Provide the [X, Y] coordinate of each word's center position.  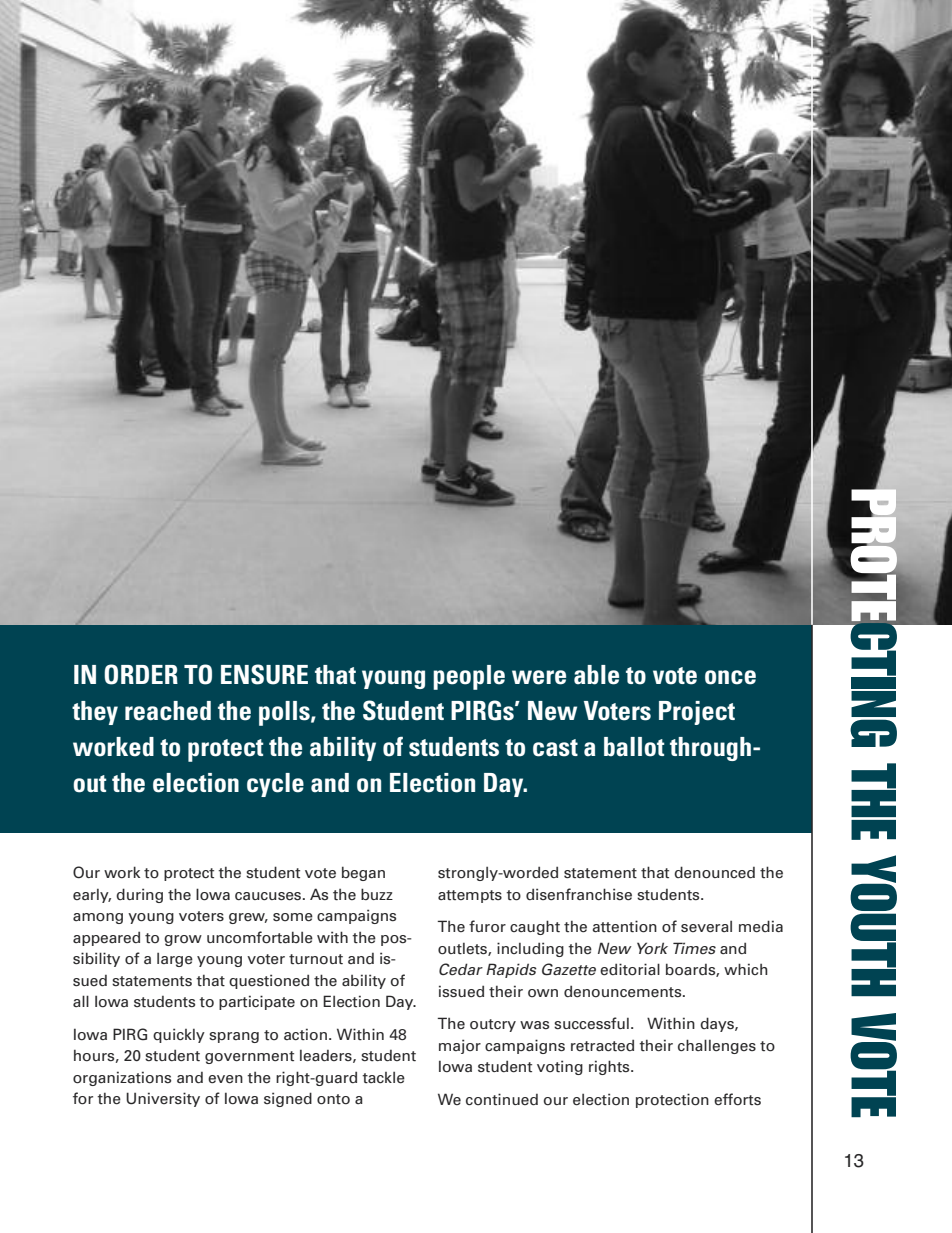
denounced [714, 872]
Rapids [511, 970]
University [163, 1099]
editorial [630, 969]
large [175, 960]
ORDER [141, 674]
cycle [275, 785]
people [469, 677]
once [730, 677]
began [363, 873]
